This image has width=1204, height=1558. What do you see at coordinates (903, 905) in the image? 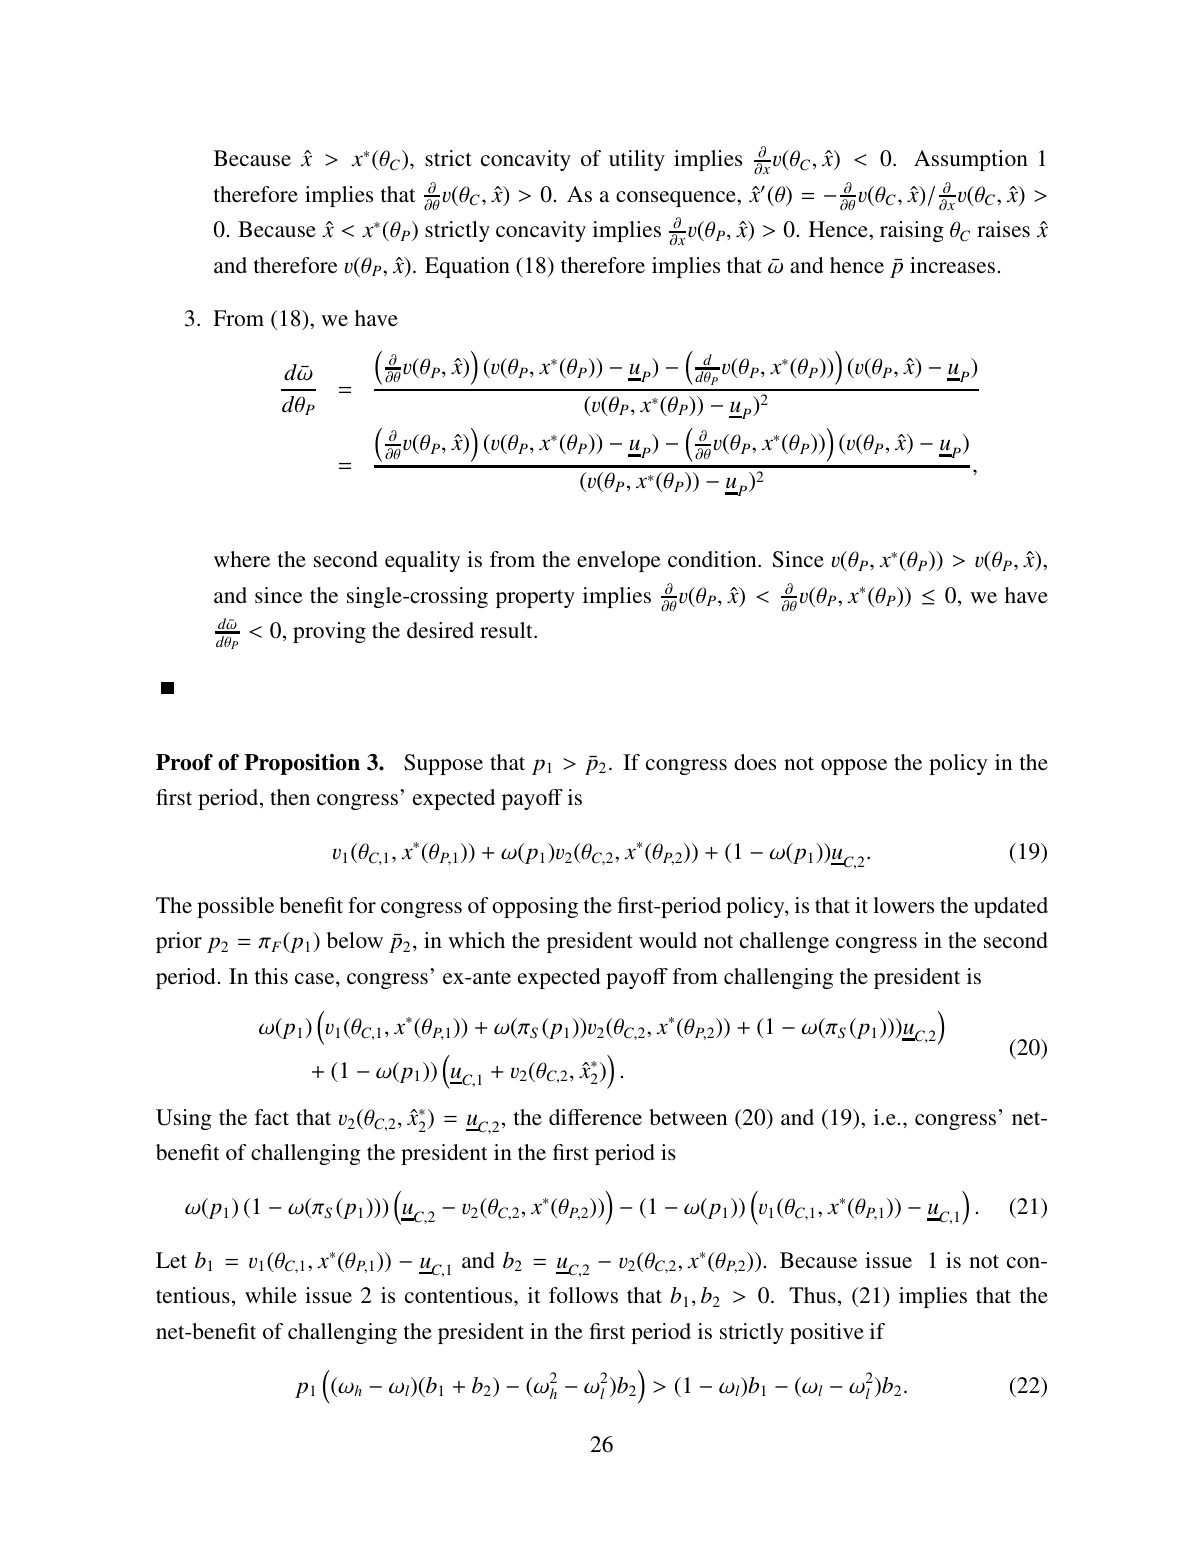
I see `lowers` at bounding box center [903, 905].
